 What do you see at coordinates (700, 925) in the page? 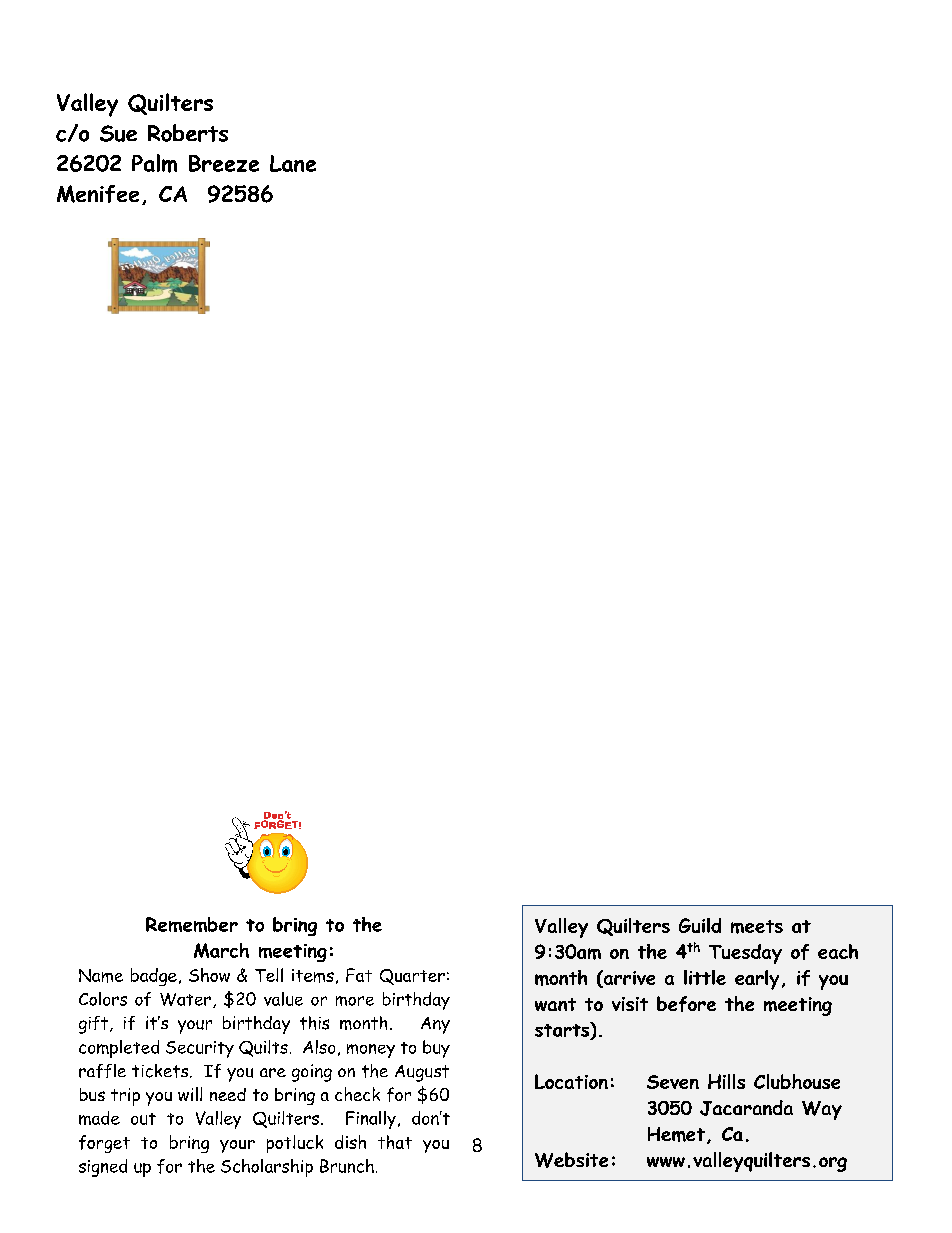
I see `Guild` at bounding box center [700, 925].
